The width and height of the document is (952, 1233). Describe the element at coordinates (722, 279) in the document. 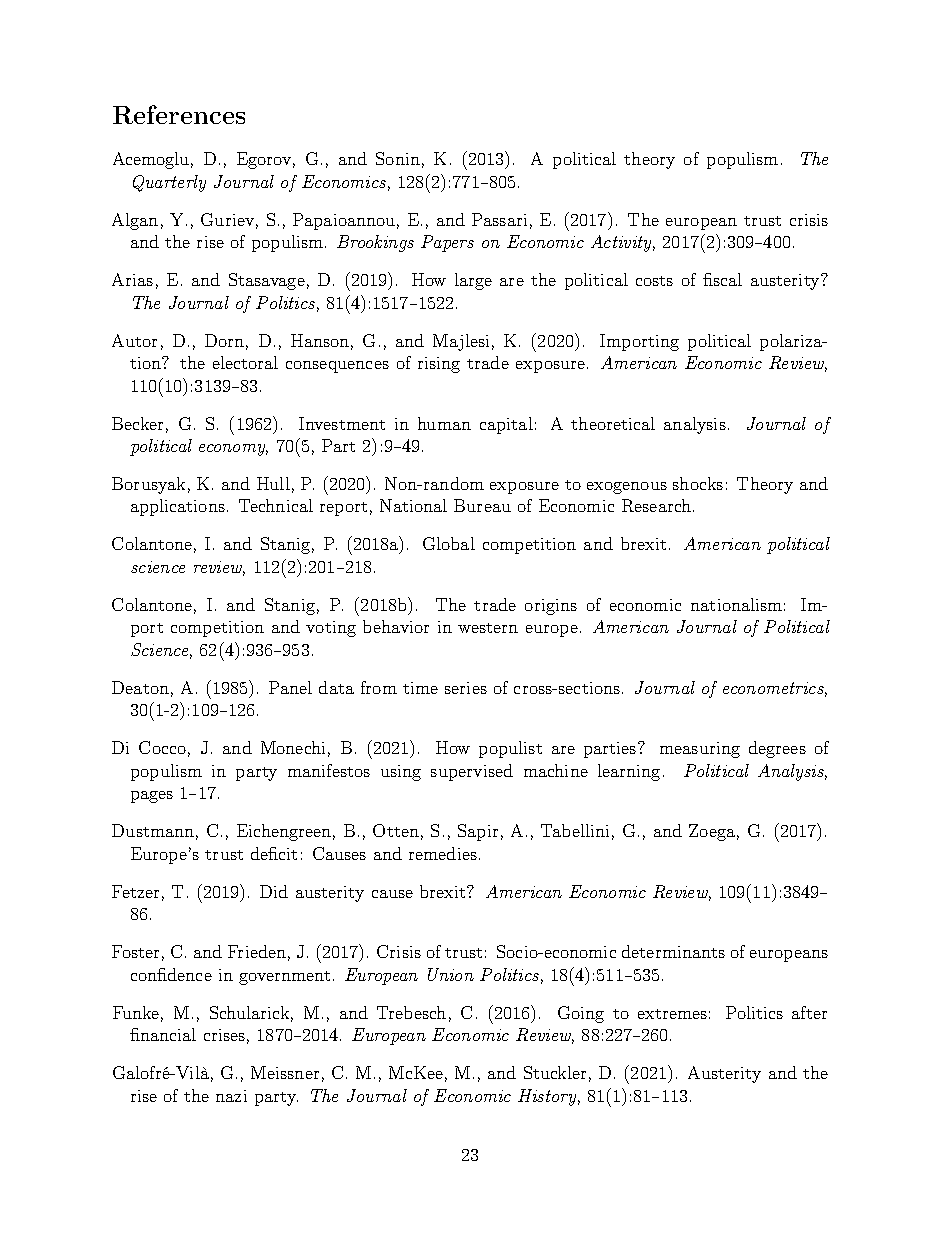

I see `fiscal` at that location.
